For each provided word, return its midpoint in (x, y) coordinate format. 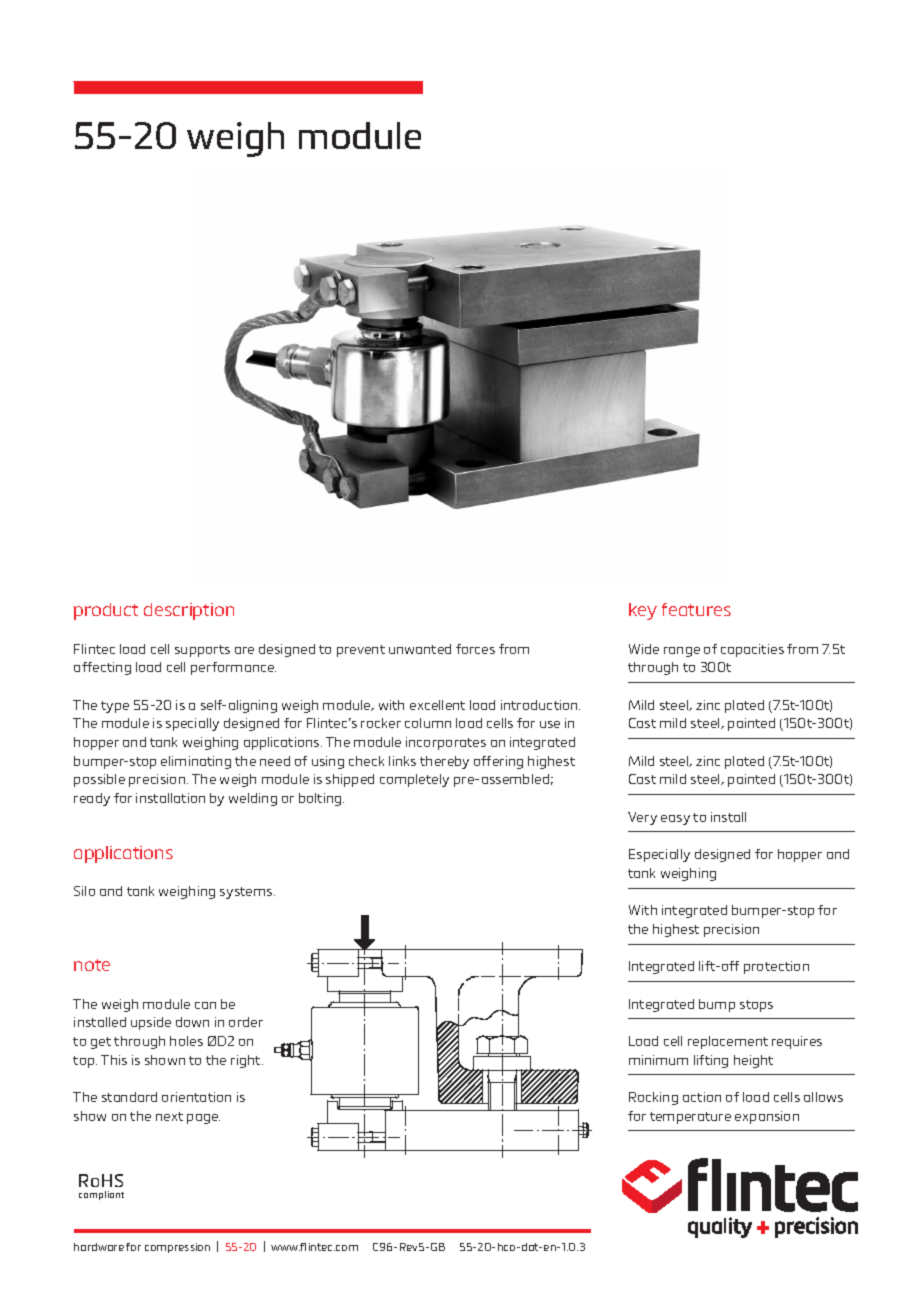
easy (675, 820)
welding (253, 799)
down (192, 1022)
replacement (728, 1042)
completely (414, 780)
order (246, 1022)
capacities (752, 650)
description (189, 611)
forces (475, 649)
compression (177, 1248)
